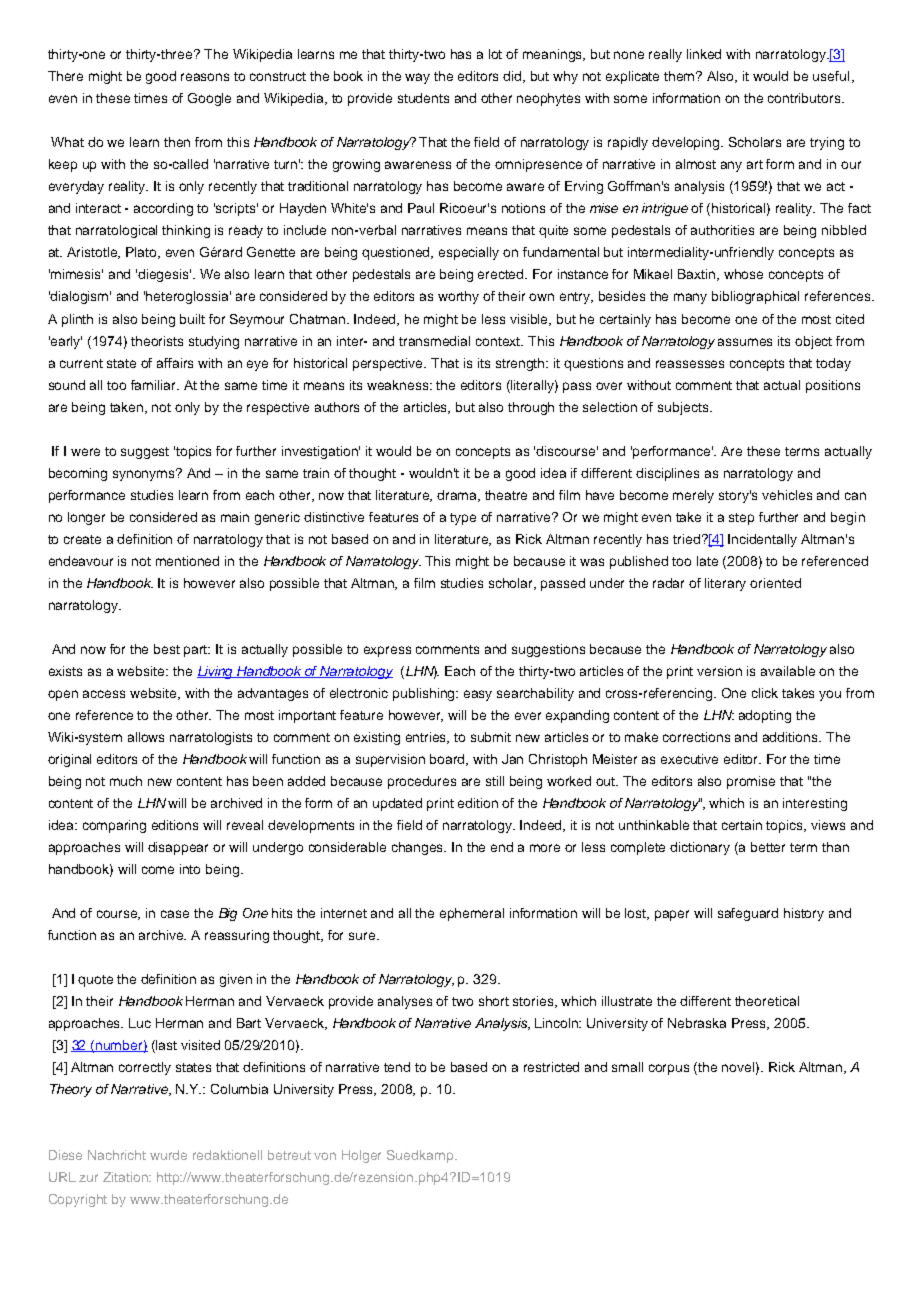 The height and width of the screenshot is (1308, 924). I want to click on zur, so click(88, 1178).
